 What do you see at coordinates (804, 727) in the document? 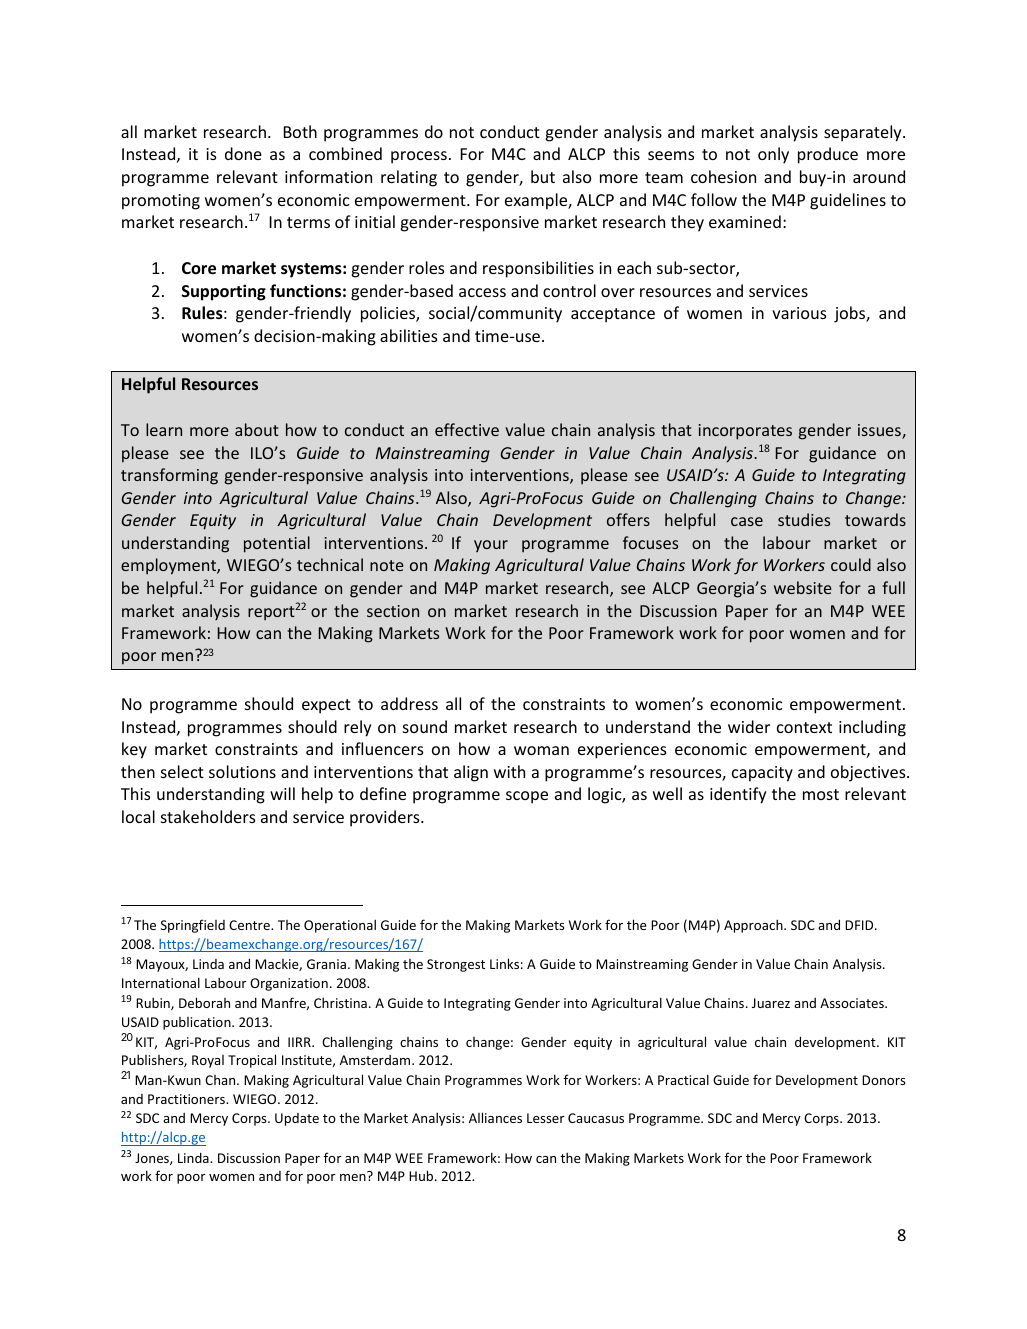
I see `context` at bounding box center [804, 727].
